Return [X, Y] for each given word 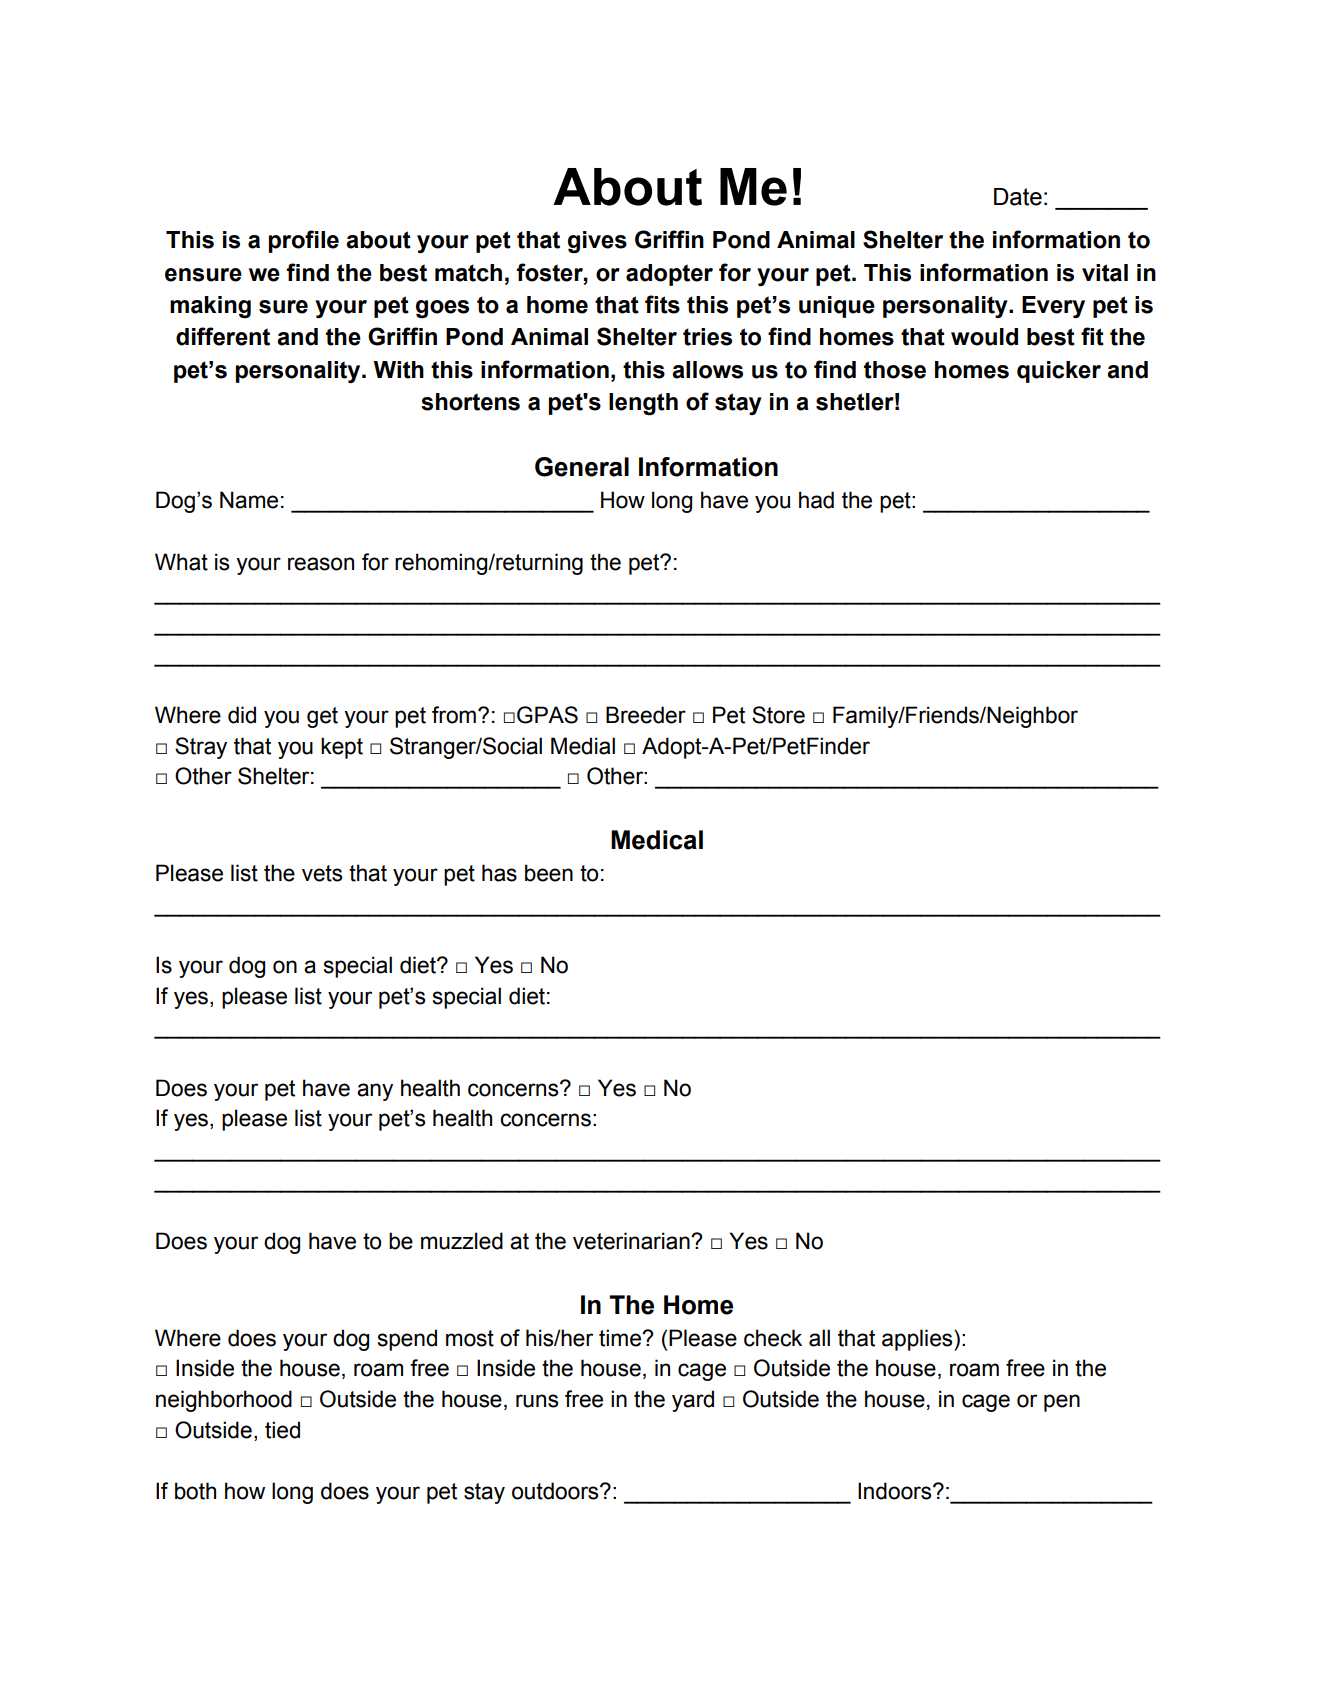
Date [1018, 197]
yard [693, 1401]
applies [918, 1340]
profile [304, 241]
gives [597, 242]
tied [282, 1430]
